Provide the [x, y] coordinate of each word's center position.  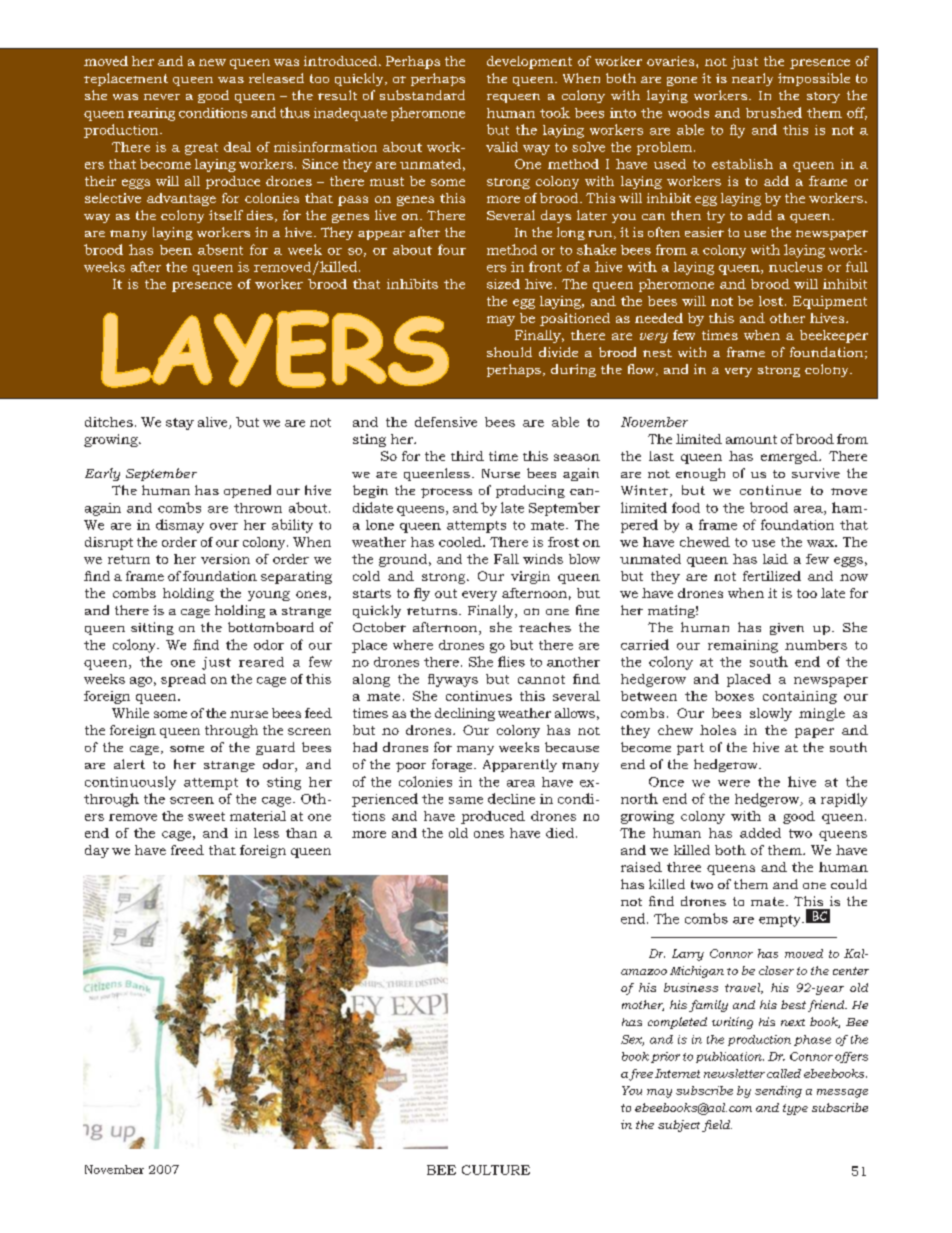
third [467, 456]
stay [180, 424]
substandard [422, 95]
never [162, 97]
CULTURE [496, 1170]
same [466, 800]
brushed [774, 112]
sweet [206, 816]
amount [751, 439]
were [734, 783]
